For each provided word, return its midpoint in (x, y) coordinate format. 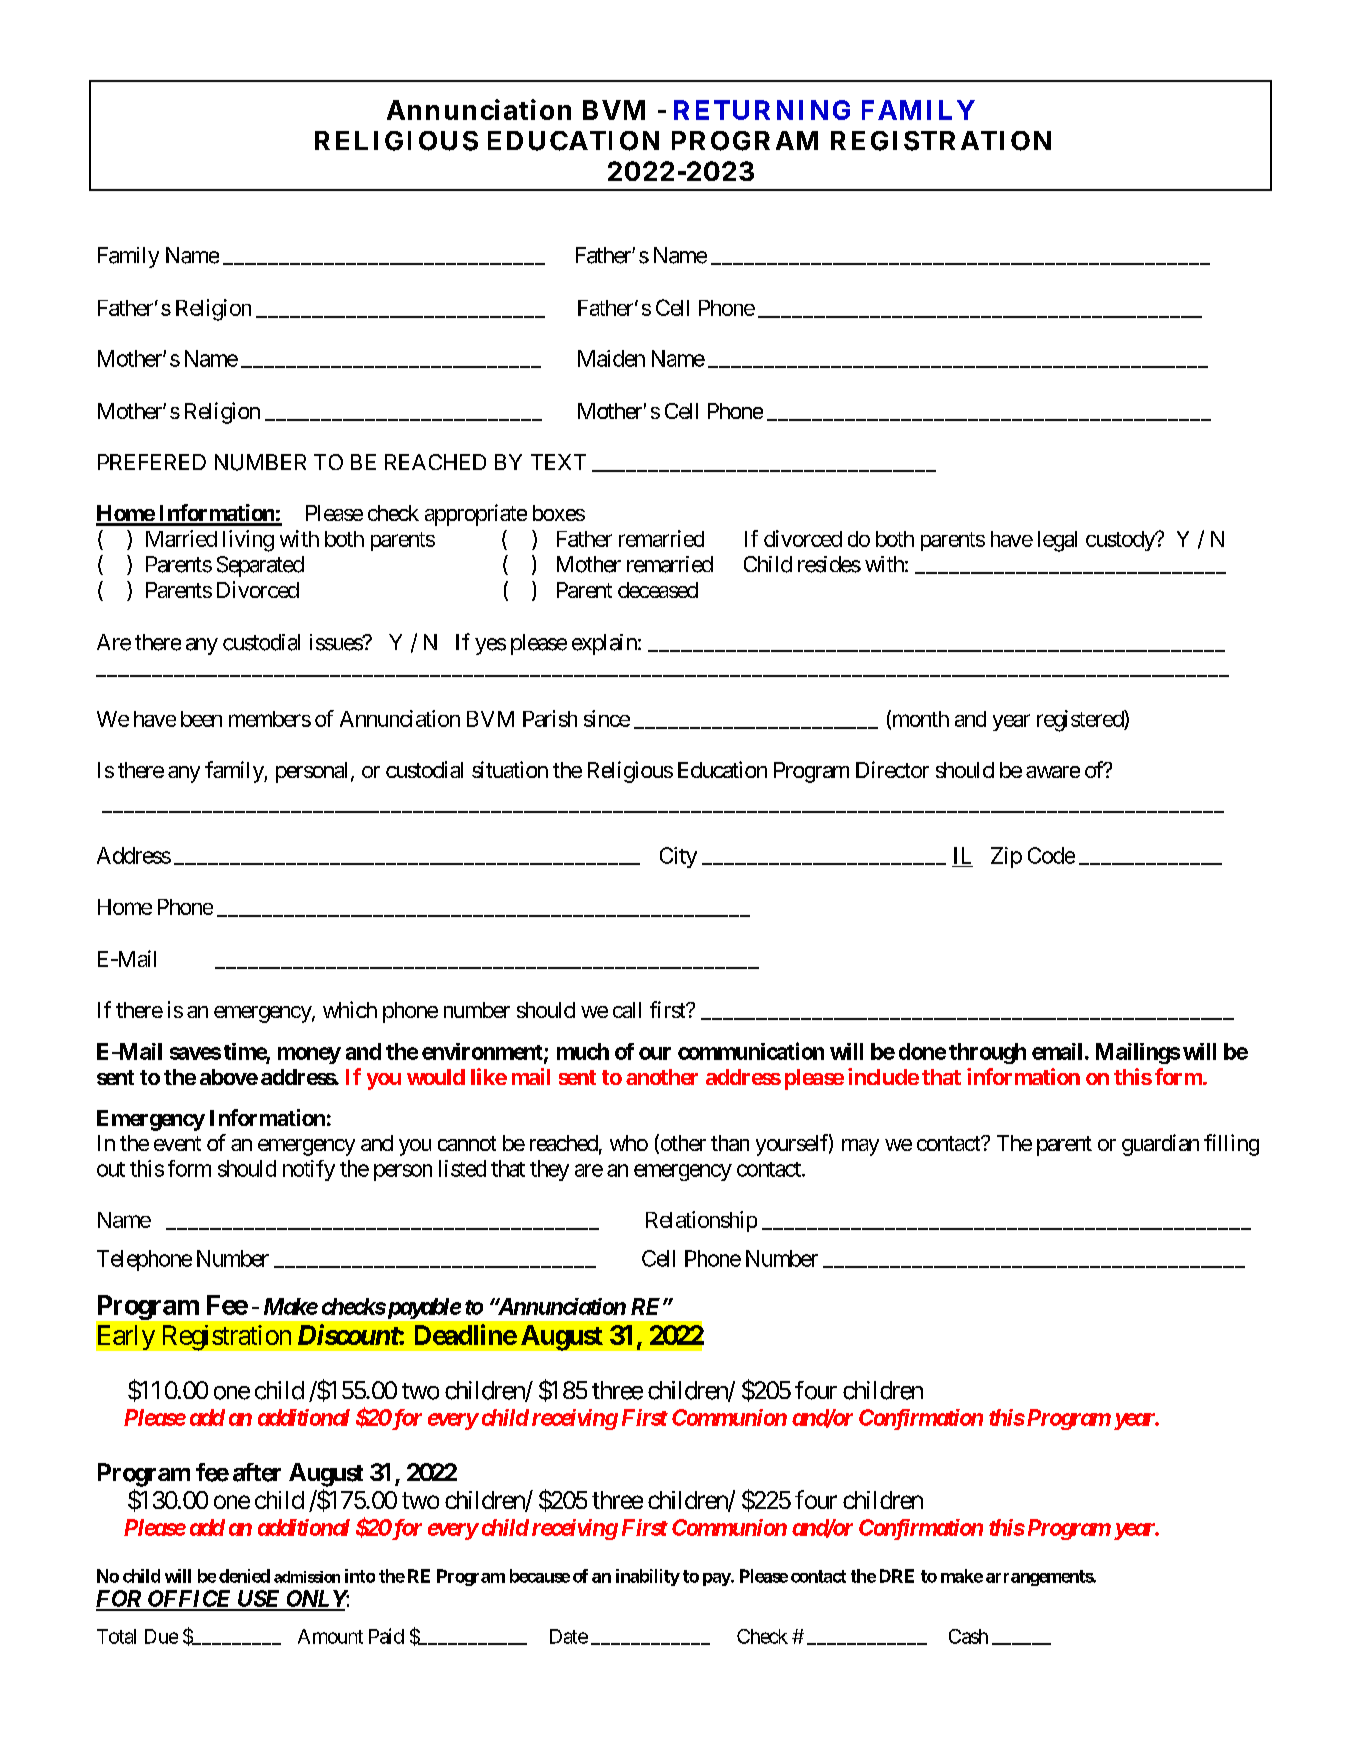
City (678, 857)
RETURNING (762, 110)
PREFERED (152, 462)
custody (1121, 541)
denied (244, 1576)
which (350, 1009)
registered (1081, 721)
